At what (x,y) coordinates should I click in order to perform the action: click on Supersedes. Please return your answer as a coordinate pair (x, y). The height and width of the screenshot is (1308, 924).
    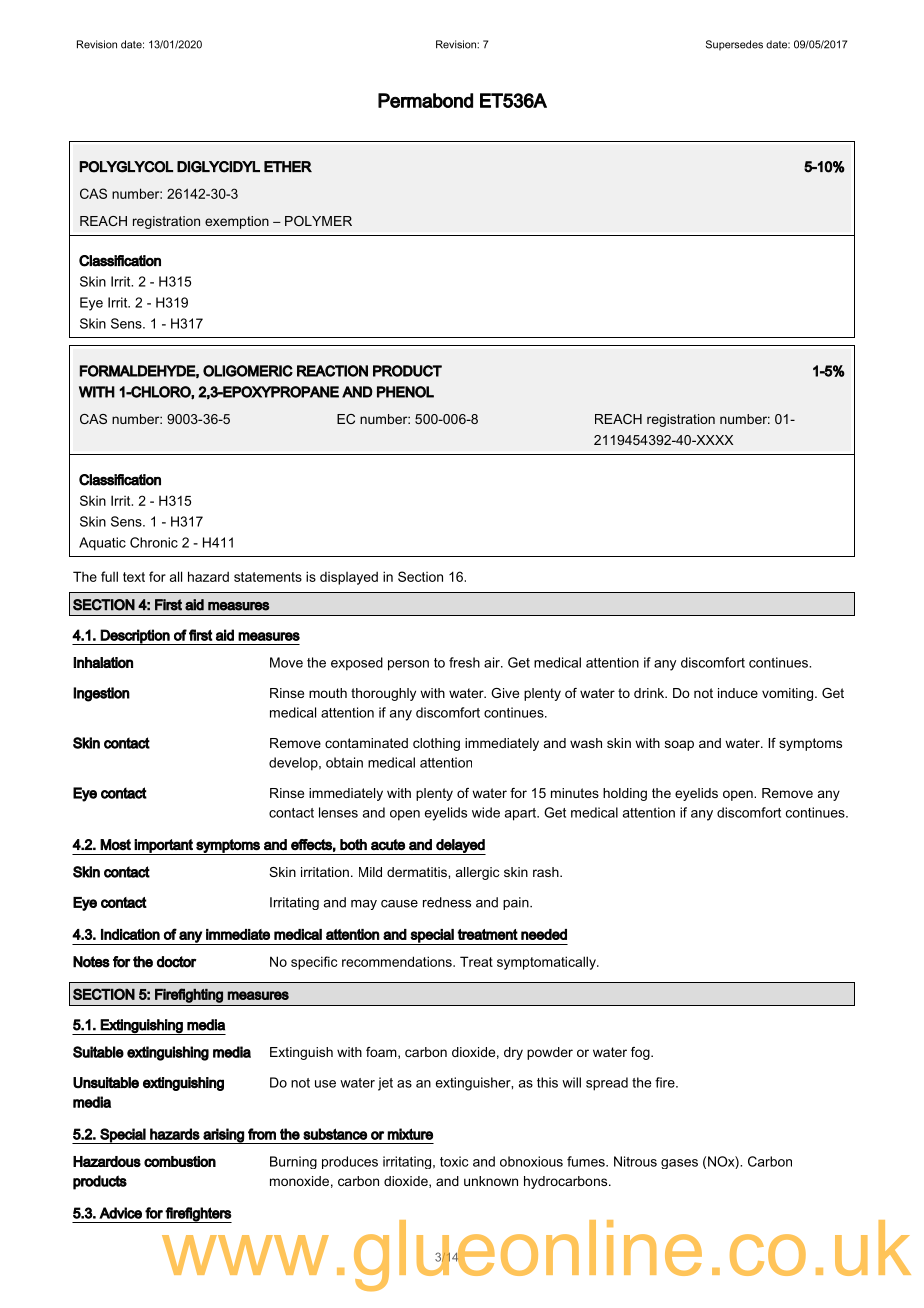
    Looking at the image, I should click on (734, 45).
